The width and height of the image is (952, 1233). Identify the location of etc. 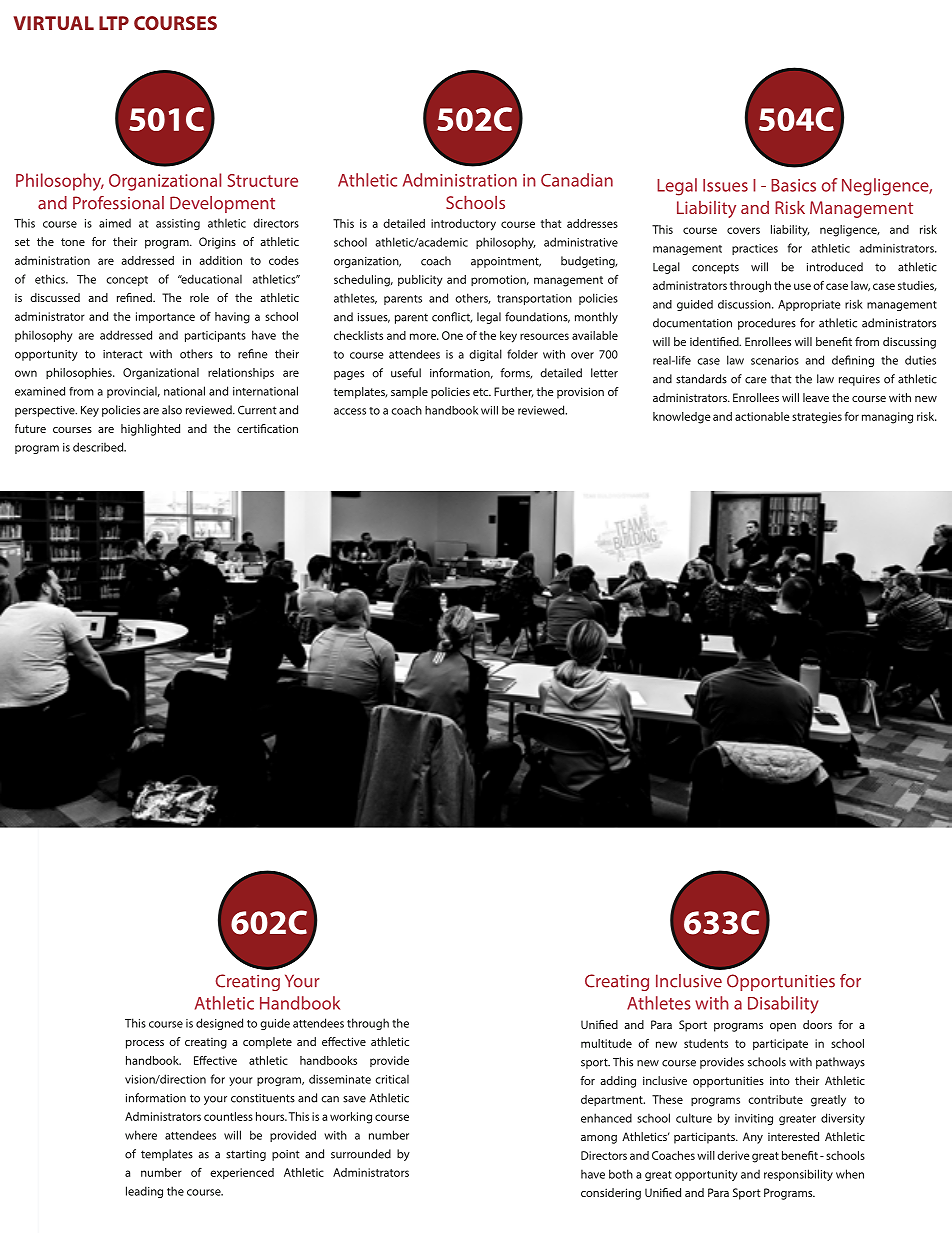
(482, 392).
